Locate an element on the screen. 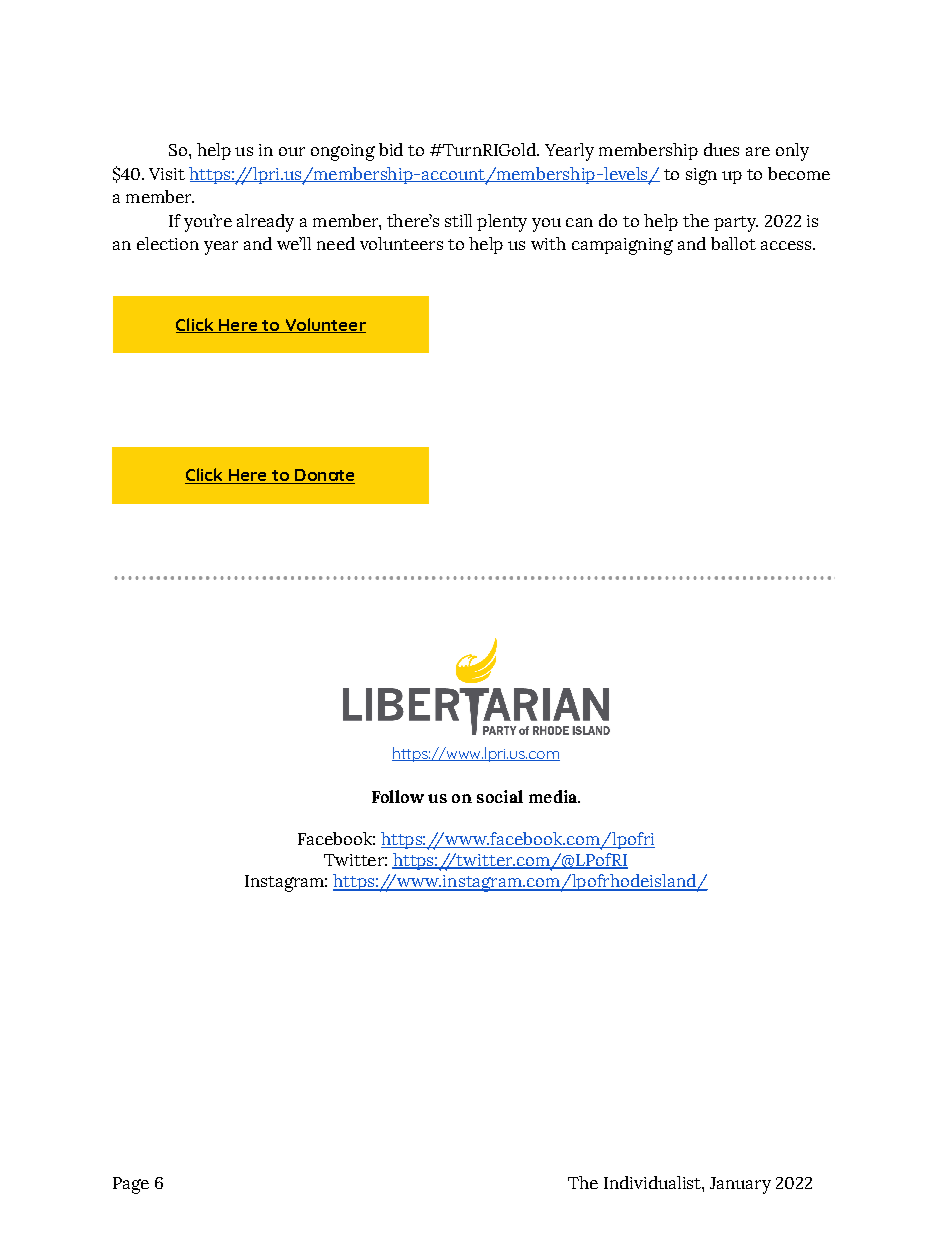 The width and height of the screenshot is (952, 1233). still is located at coordinates (458, 220).
